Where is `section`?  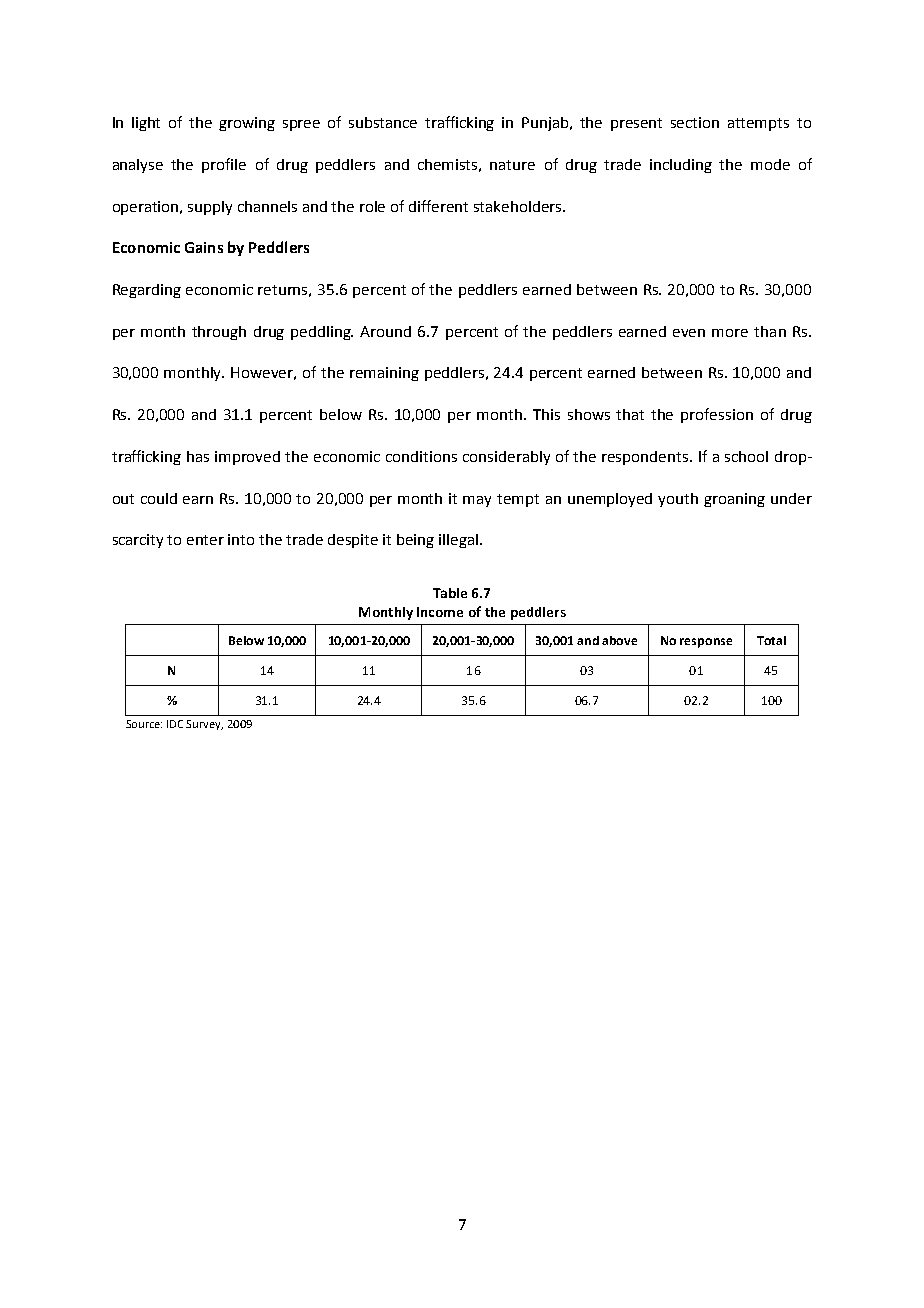 section is located at coordinates (695, 122).
